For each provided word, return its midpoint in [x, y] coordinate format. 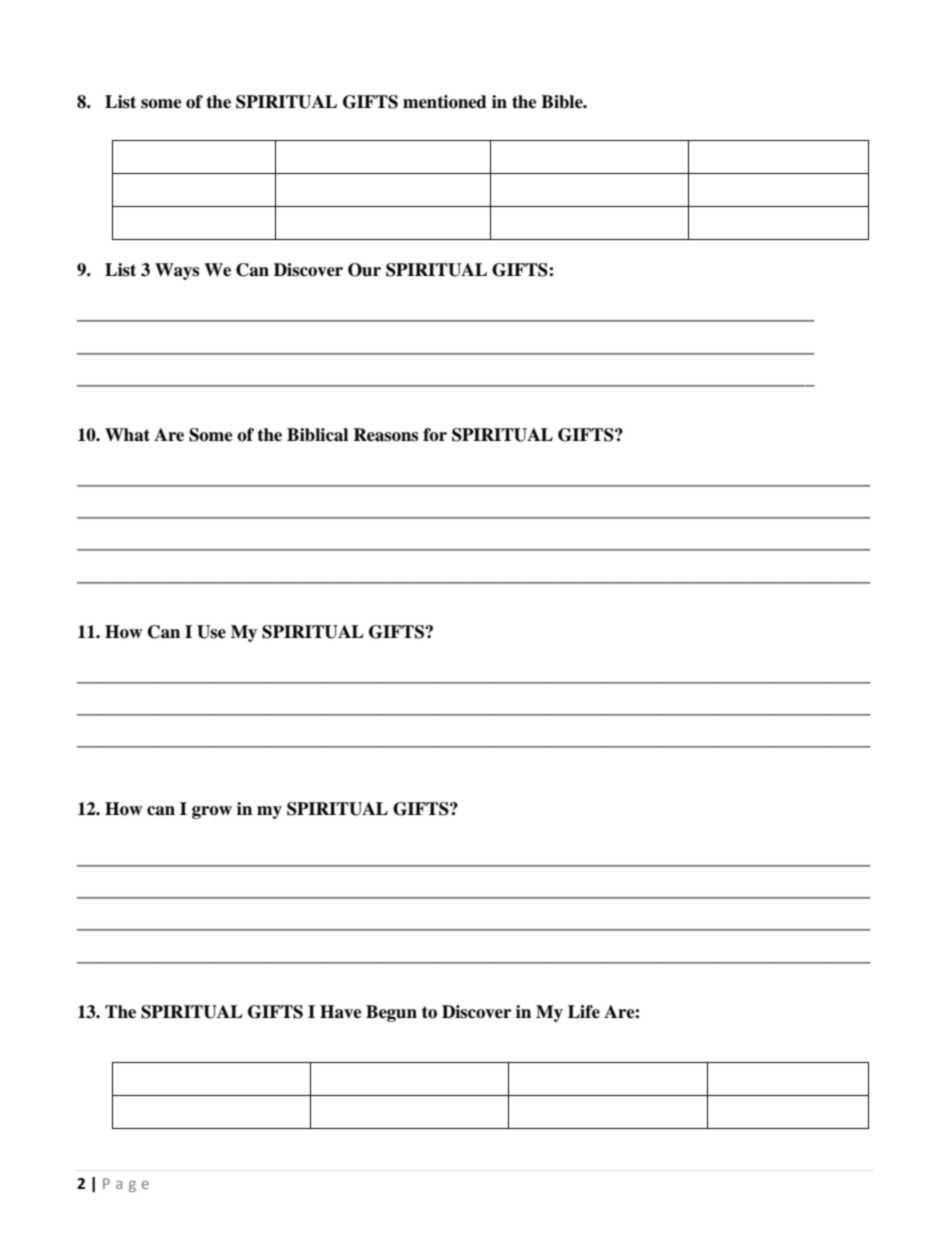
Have [341, 1012]
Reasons [385, 435]
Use [211, 632]
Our [364, 270]
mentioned [445, 102]
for [435, 435]
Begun [391, 1013]
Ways [177, 271]
